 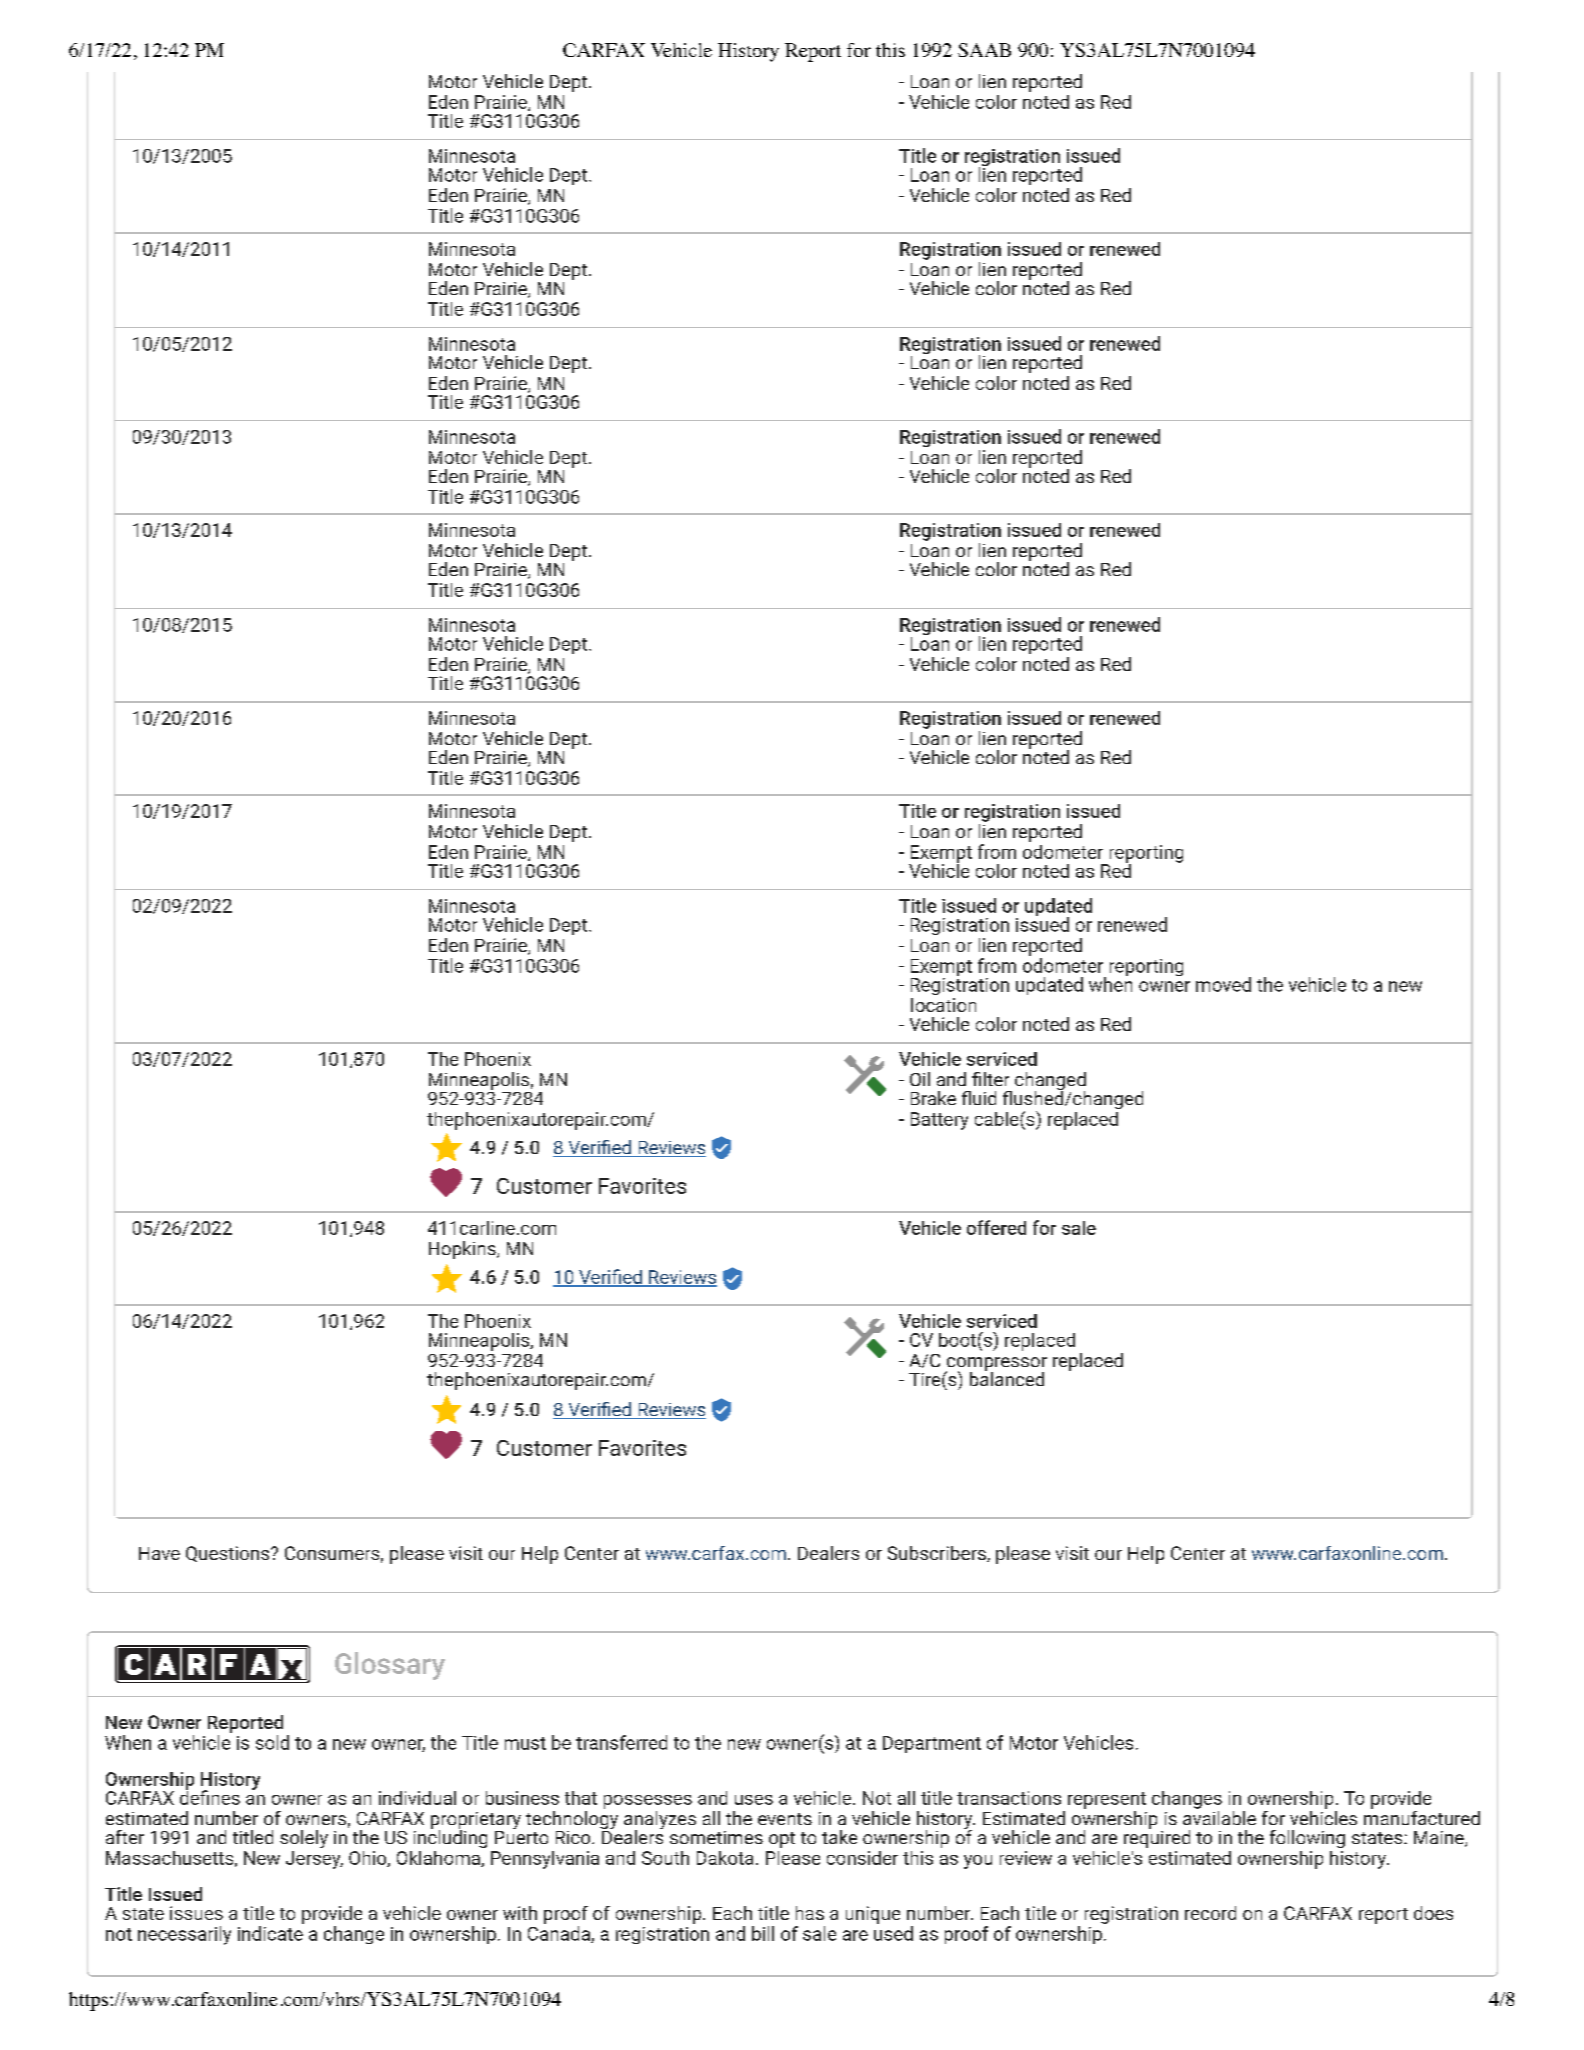 What do you see at coordinates (314, 1860) in the screenshot?
I see `Jersey` at bounding box center [314, 1860].
